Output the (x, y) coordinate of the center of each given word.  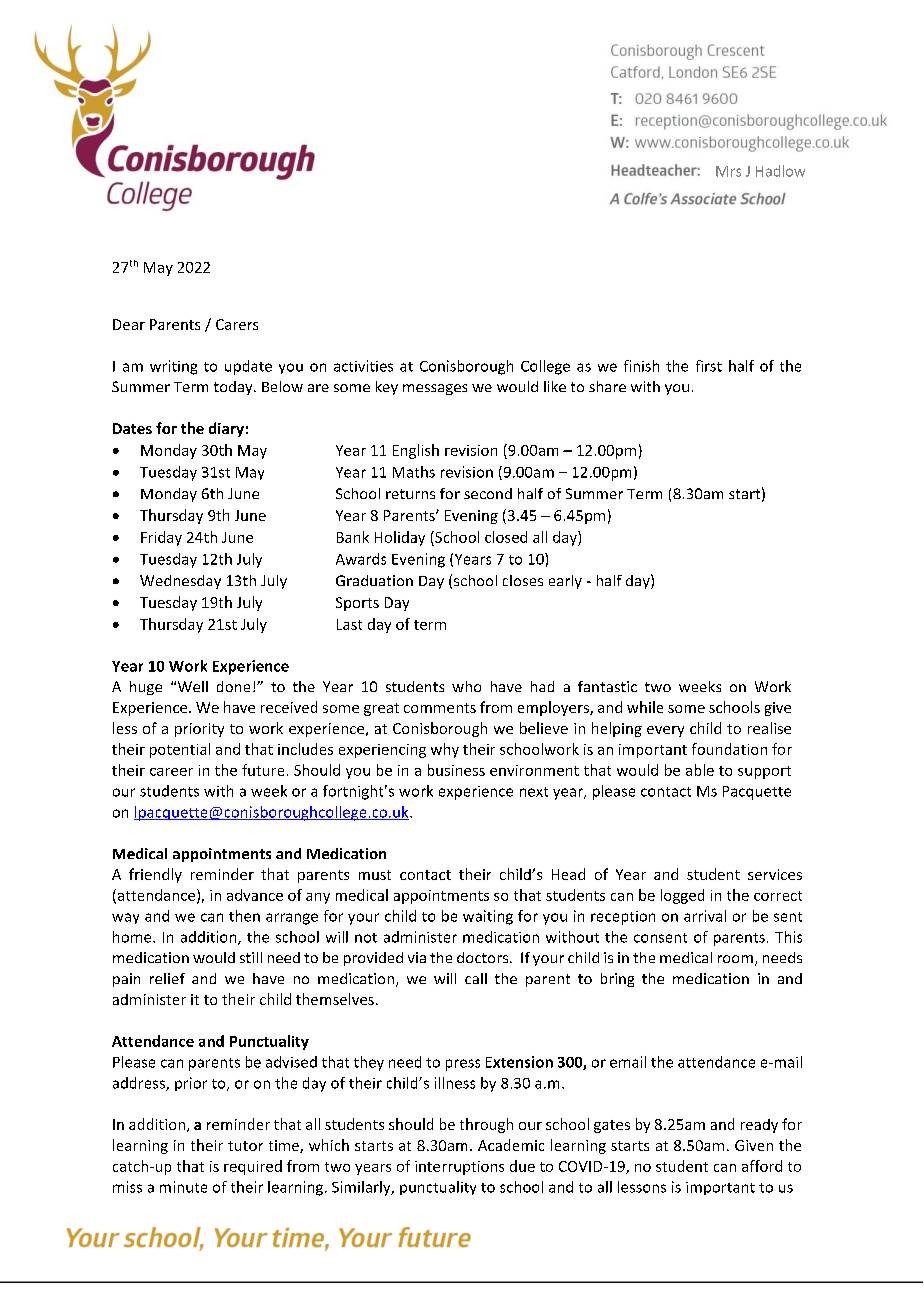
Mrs (728, 171)
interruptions (459, 1168)
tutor (245, 1146)
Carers (237, 324)
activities (363, 366)
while (645, 707)
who (466, 686)
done (233, 686)
